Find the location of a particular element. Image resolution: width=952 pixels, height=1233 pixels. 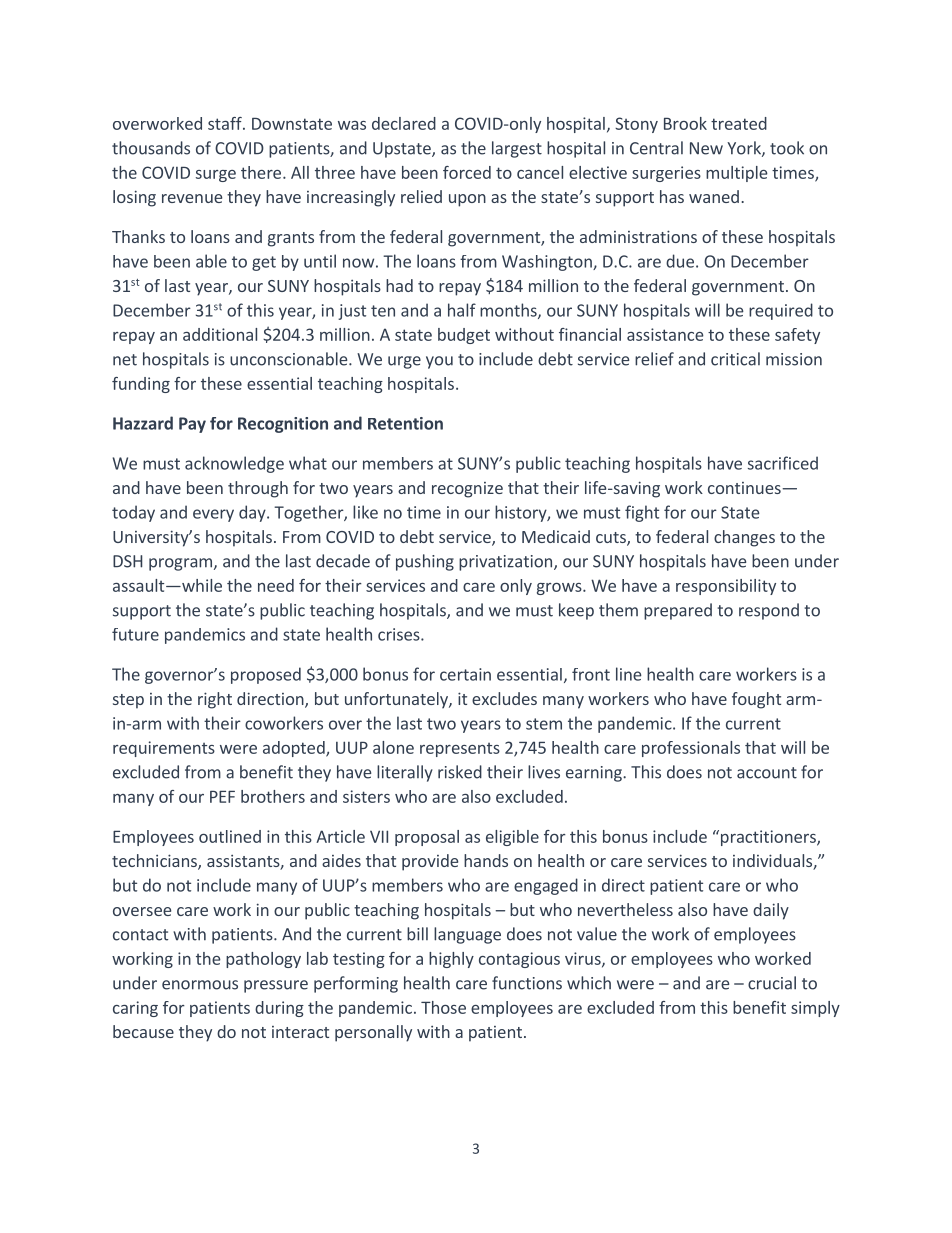

staff is located at coordinates (226, 123).
